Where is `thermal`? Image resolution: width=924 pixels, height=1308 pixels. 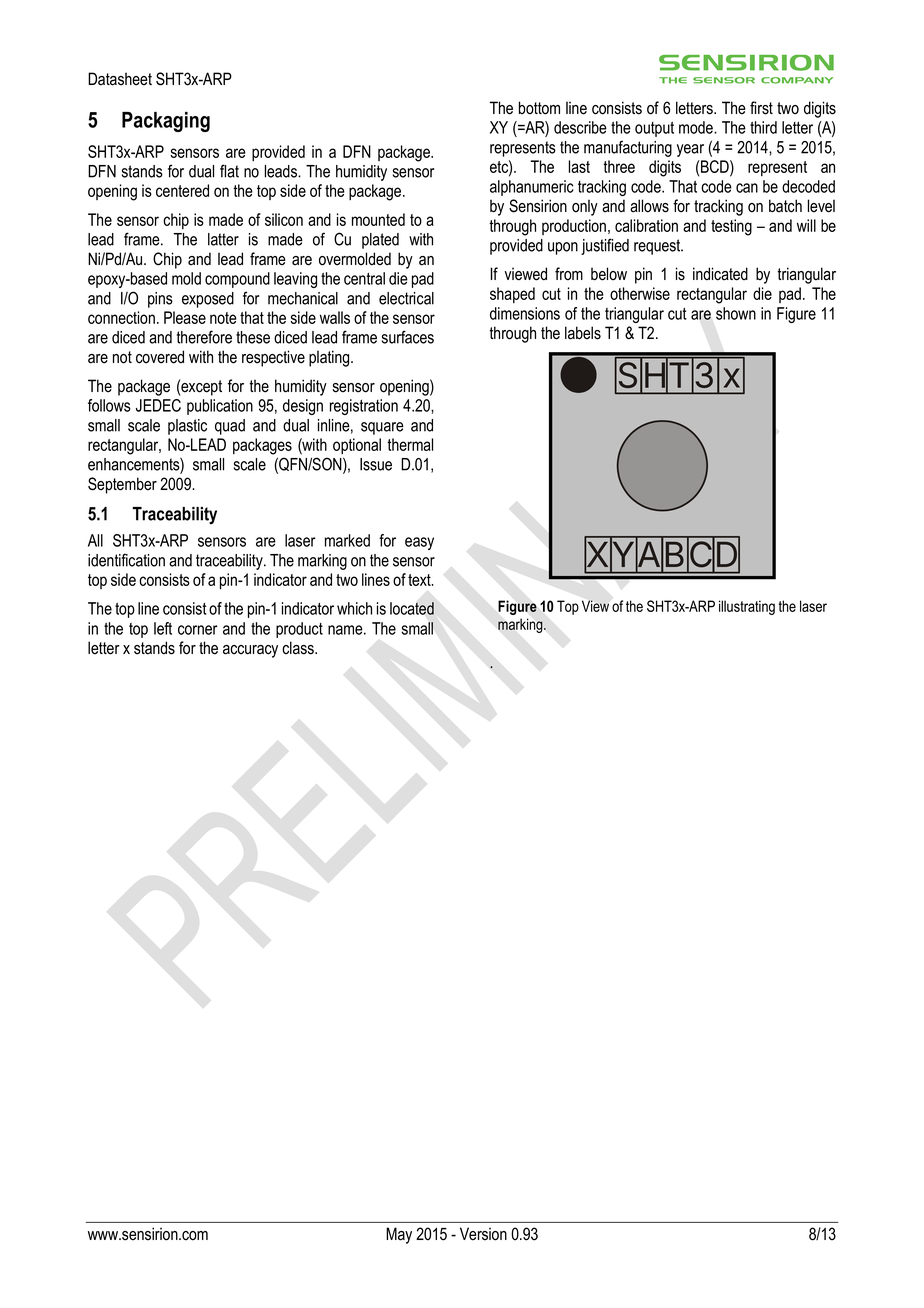
thermal is located at coordinates (410, 444).
